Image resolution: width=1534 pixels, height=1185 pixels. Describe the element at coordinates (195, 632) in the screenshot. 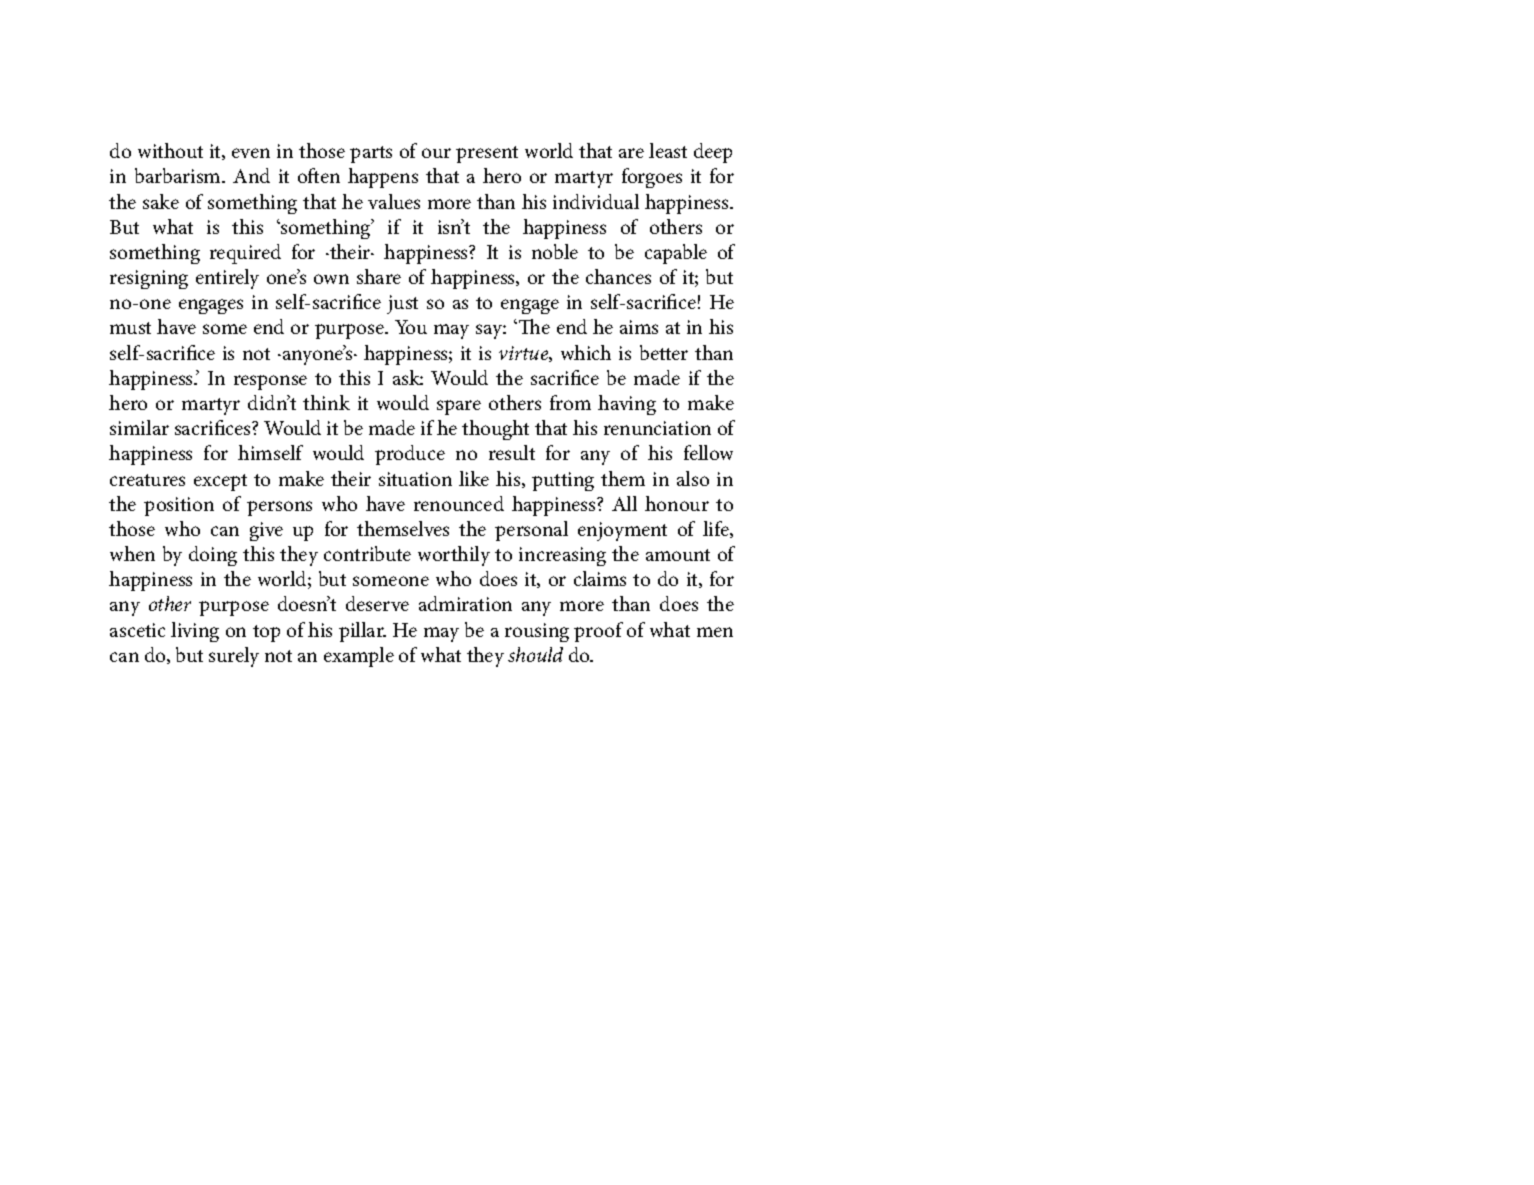

I see `living` at that location.
